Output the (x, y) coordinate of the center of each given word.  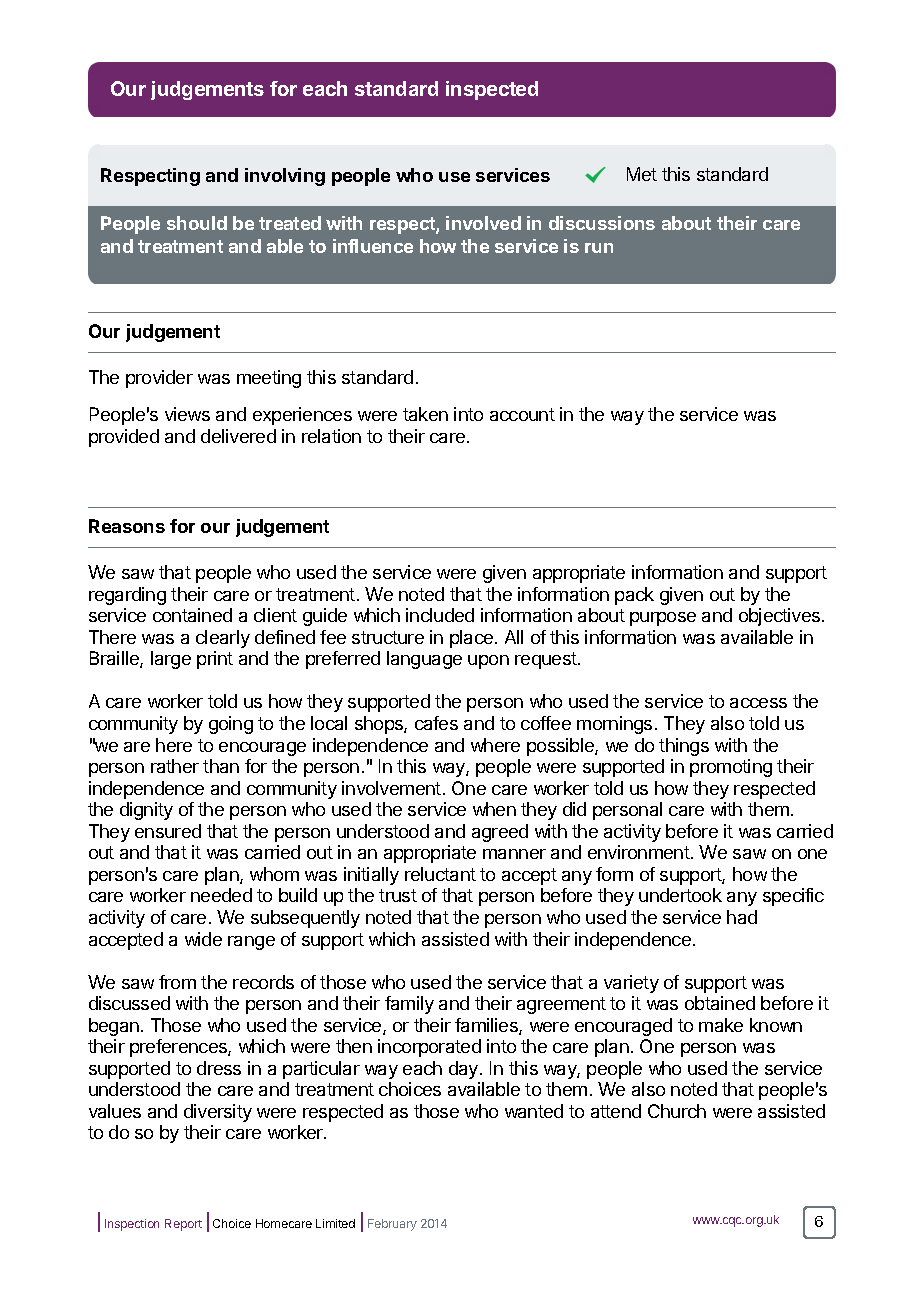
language (424, 660)
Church (677, 1111)
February (392, 1225)
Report (183, 1225)
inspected (492, 90)
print (215, 660)
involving (285, 177)
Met (642, 174)
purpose (663, 619)
